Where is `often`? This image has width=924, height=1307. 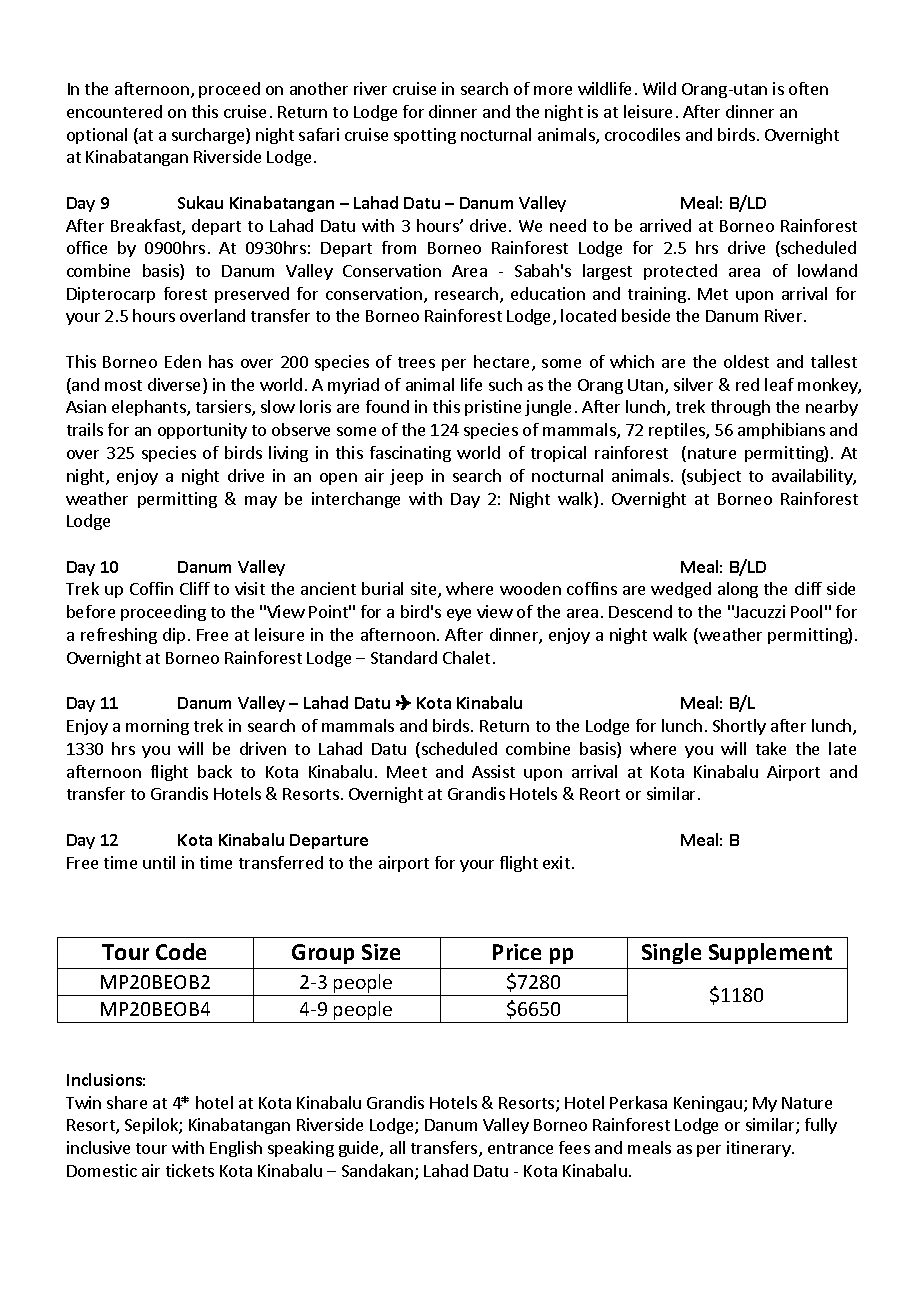
often is located at coordinates (808, 88).
